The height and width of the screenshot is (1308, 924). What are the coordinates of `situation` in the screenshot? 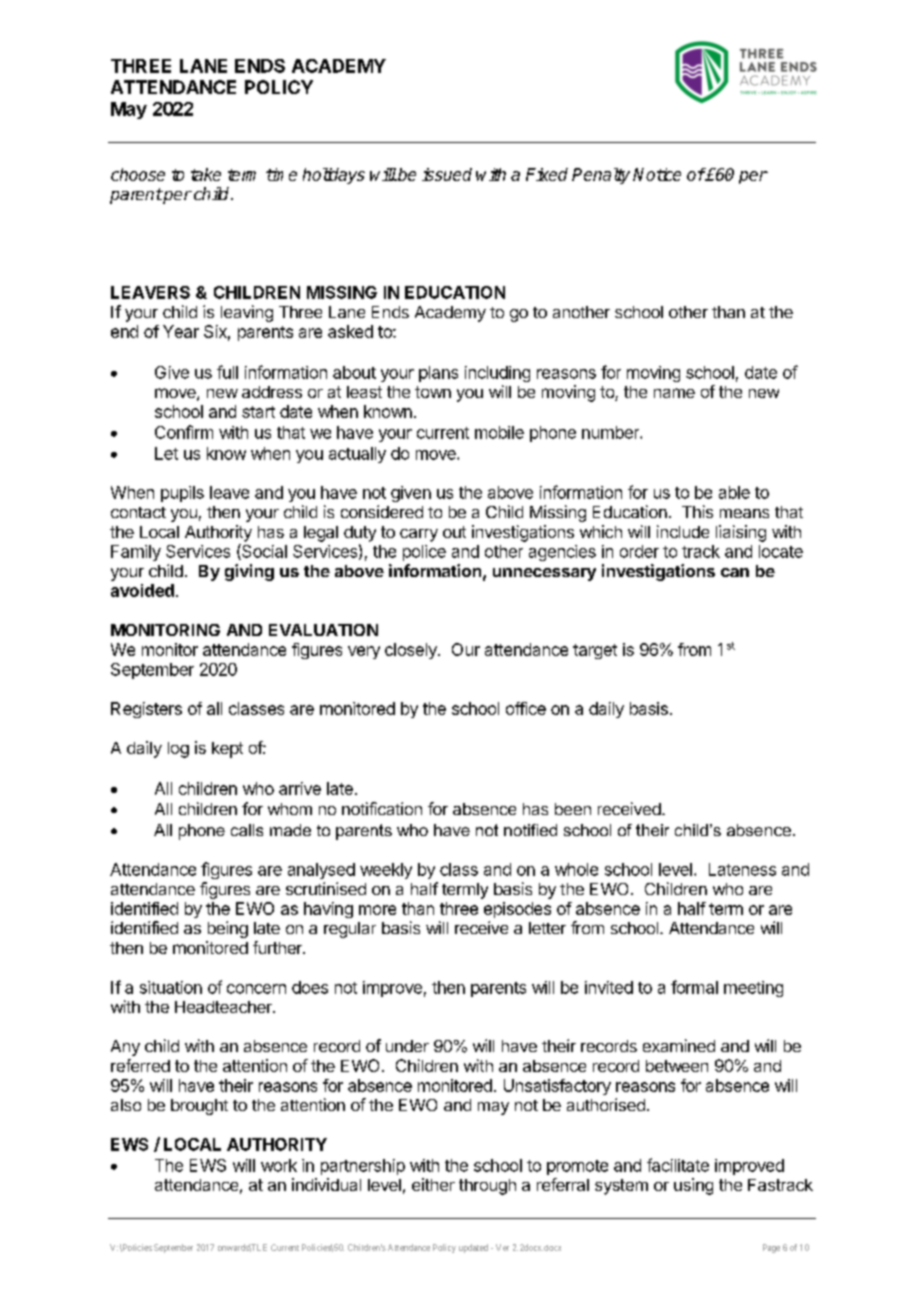 It's located at (171, 987).
